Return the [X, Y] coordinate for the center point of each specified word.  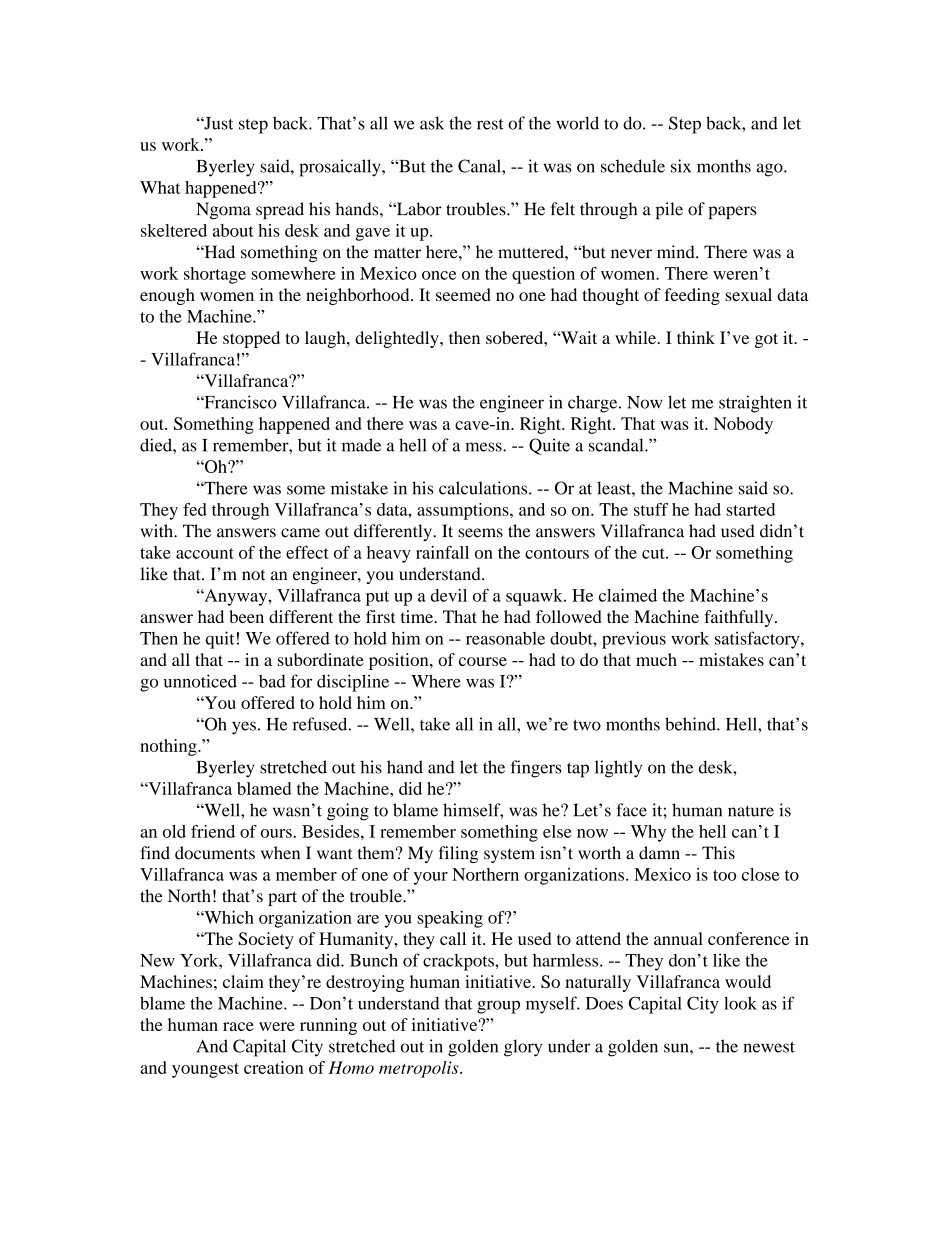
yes [244, 728]
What [160, 187]
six [681, 166]
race [238, 1026]
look [740, 1003]
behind [691, 724]
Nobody [743, 425]
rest [490, 124]
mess [484, 447]
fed [195, 509]
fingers [536, 769]
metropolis [420, 1069]
